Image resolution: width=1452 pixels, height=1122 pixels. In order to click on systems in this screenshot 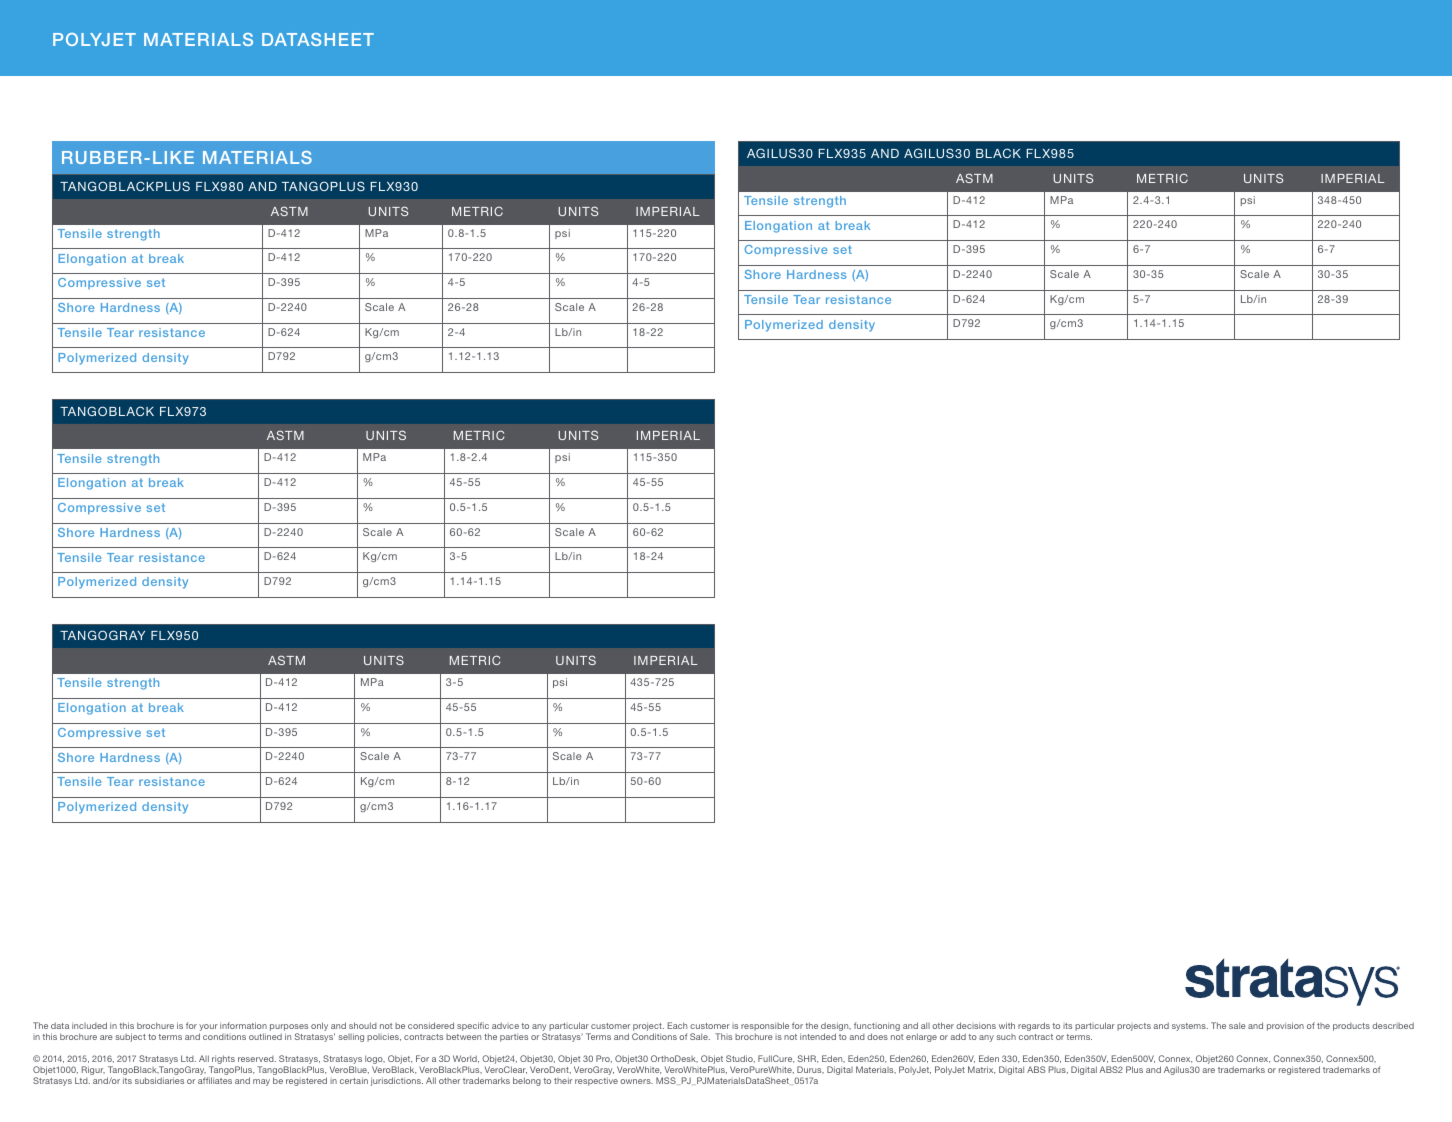, I will do `click(1190, 1027)`.
